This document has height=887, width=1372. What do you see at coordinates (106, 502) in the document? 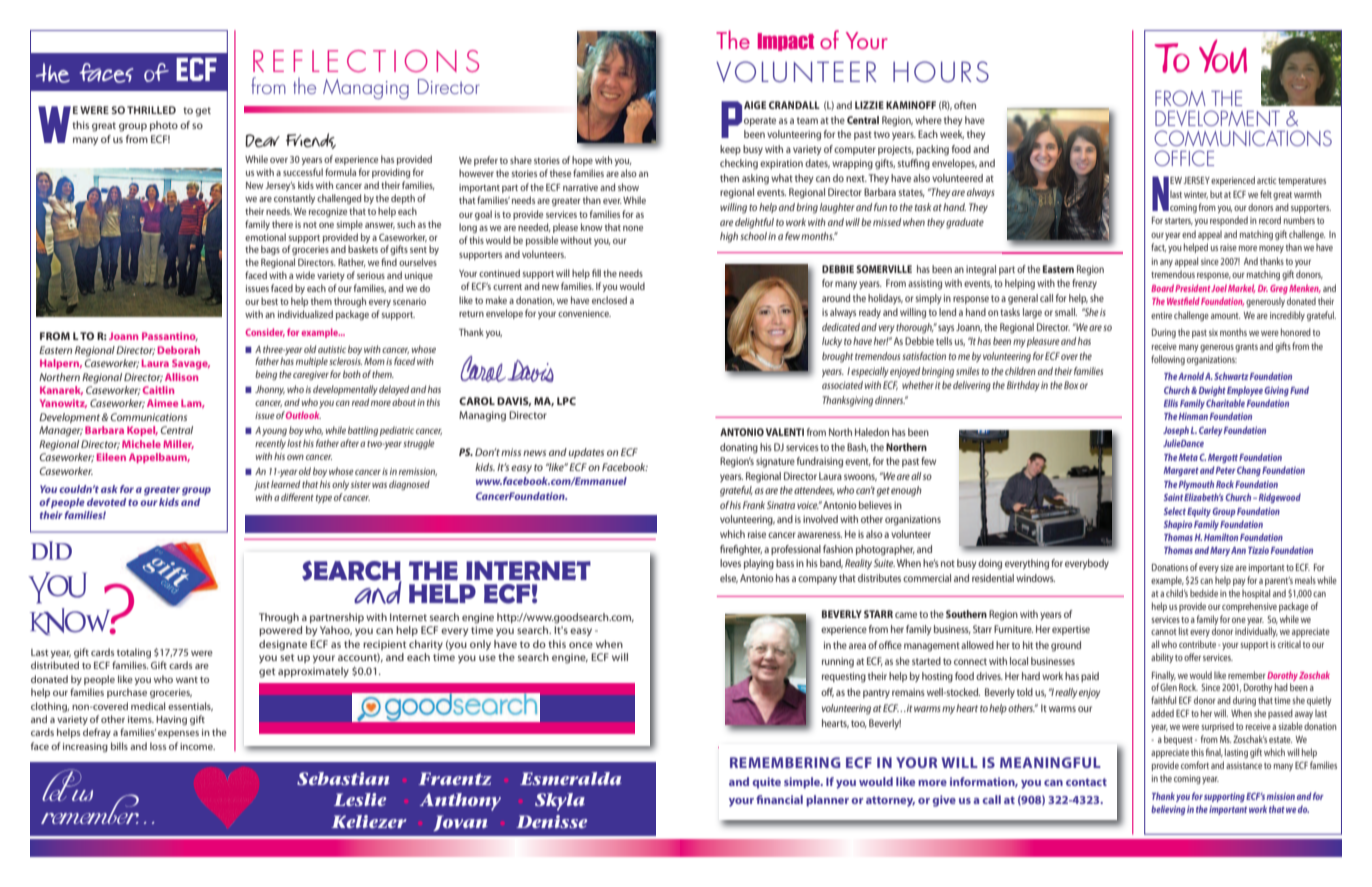
I see `devoted` at bounding box center [106, 502].
